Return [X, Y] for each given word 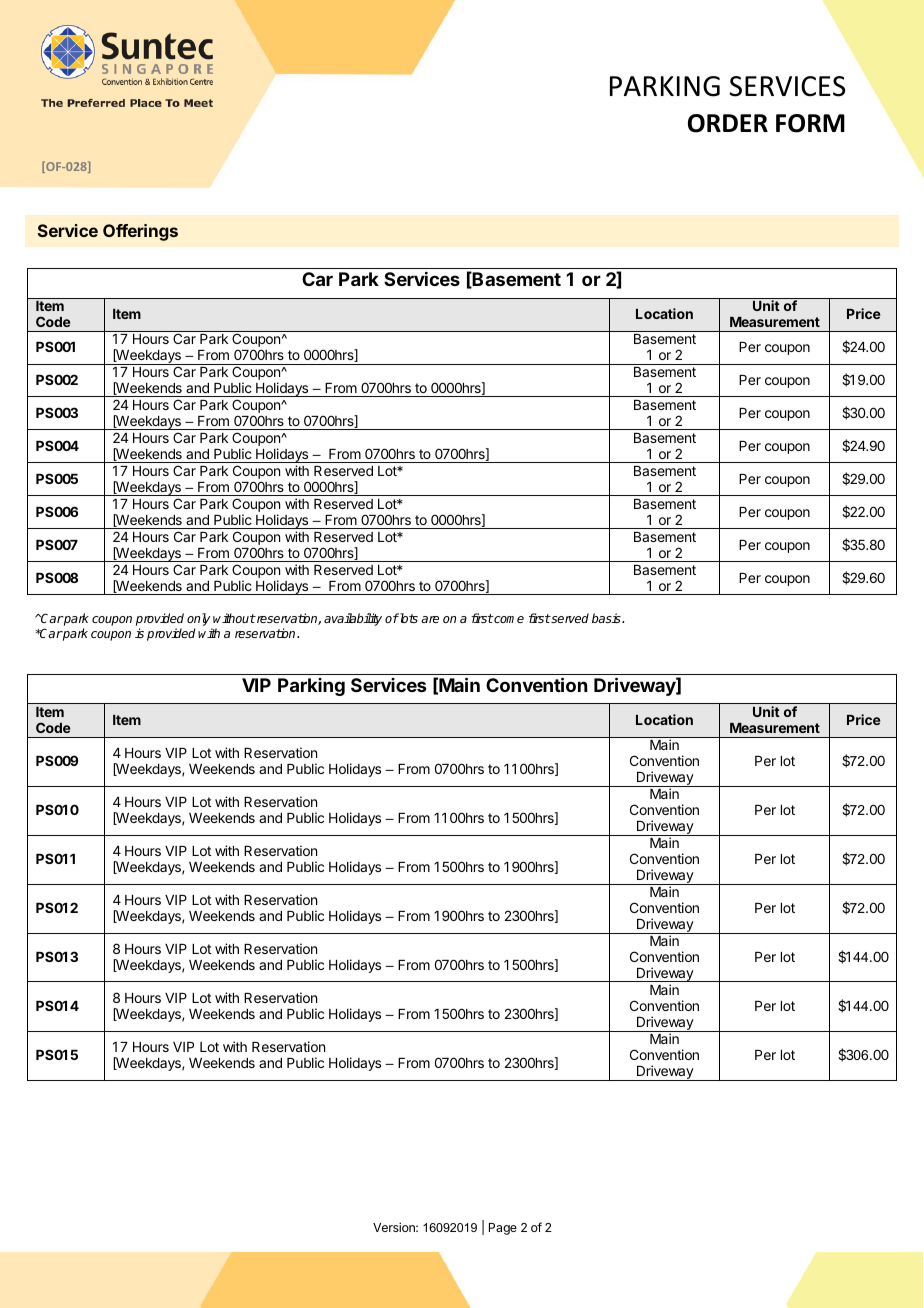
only [200, 621]
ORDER [728, 123]
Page [503, 1229]
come [508, 619]
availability [353, 619]
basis [607, 618]
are [430, 619]
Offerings [140, 232]
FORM [810, 123]
